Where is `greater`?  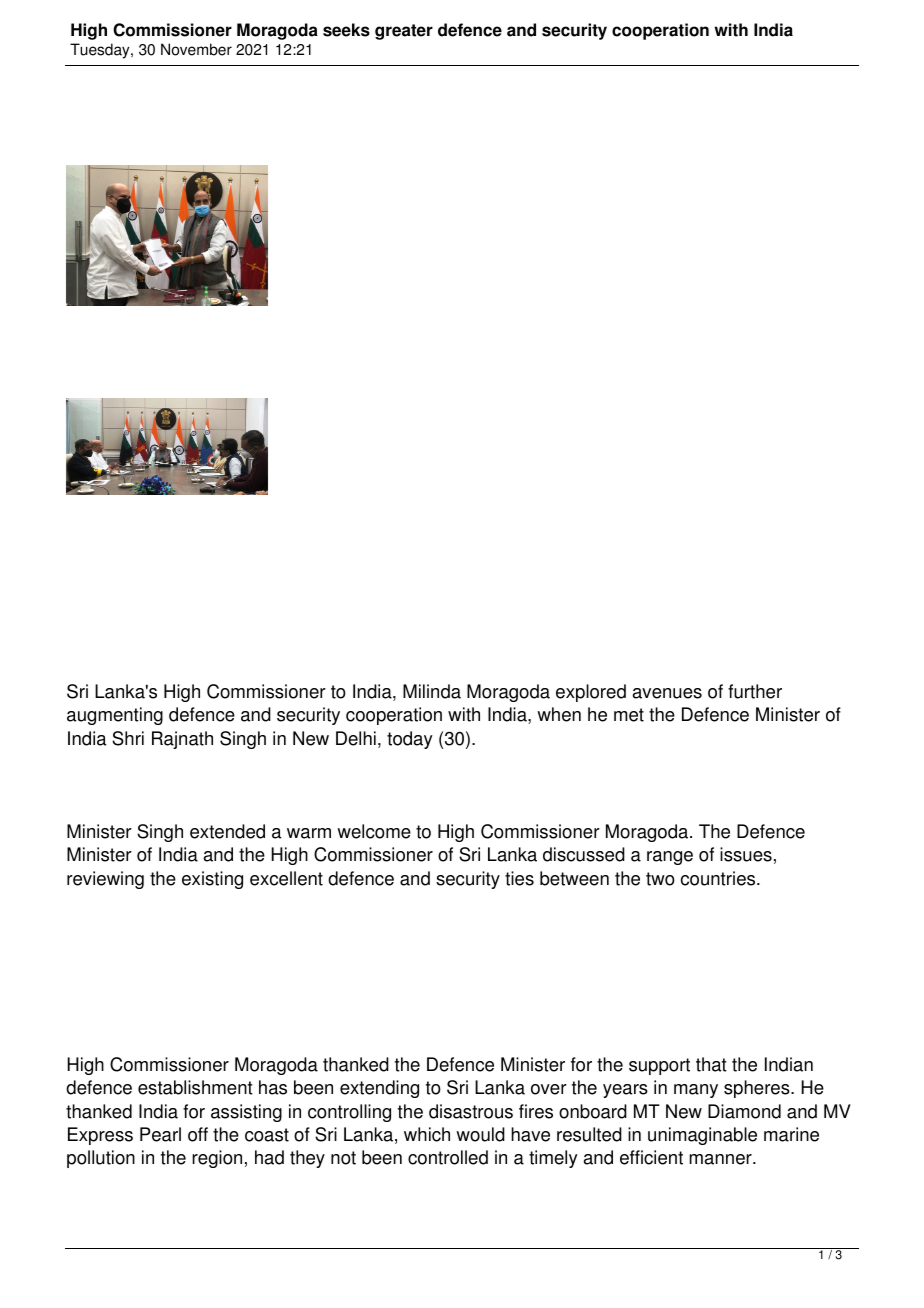 greater is located at coordinates (404, 32).
